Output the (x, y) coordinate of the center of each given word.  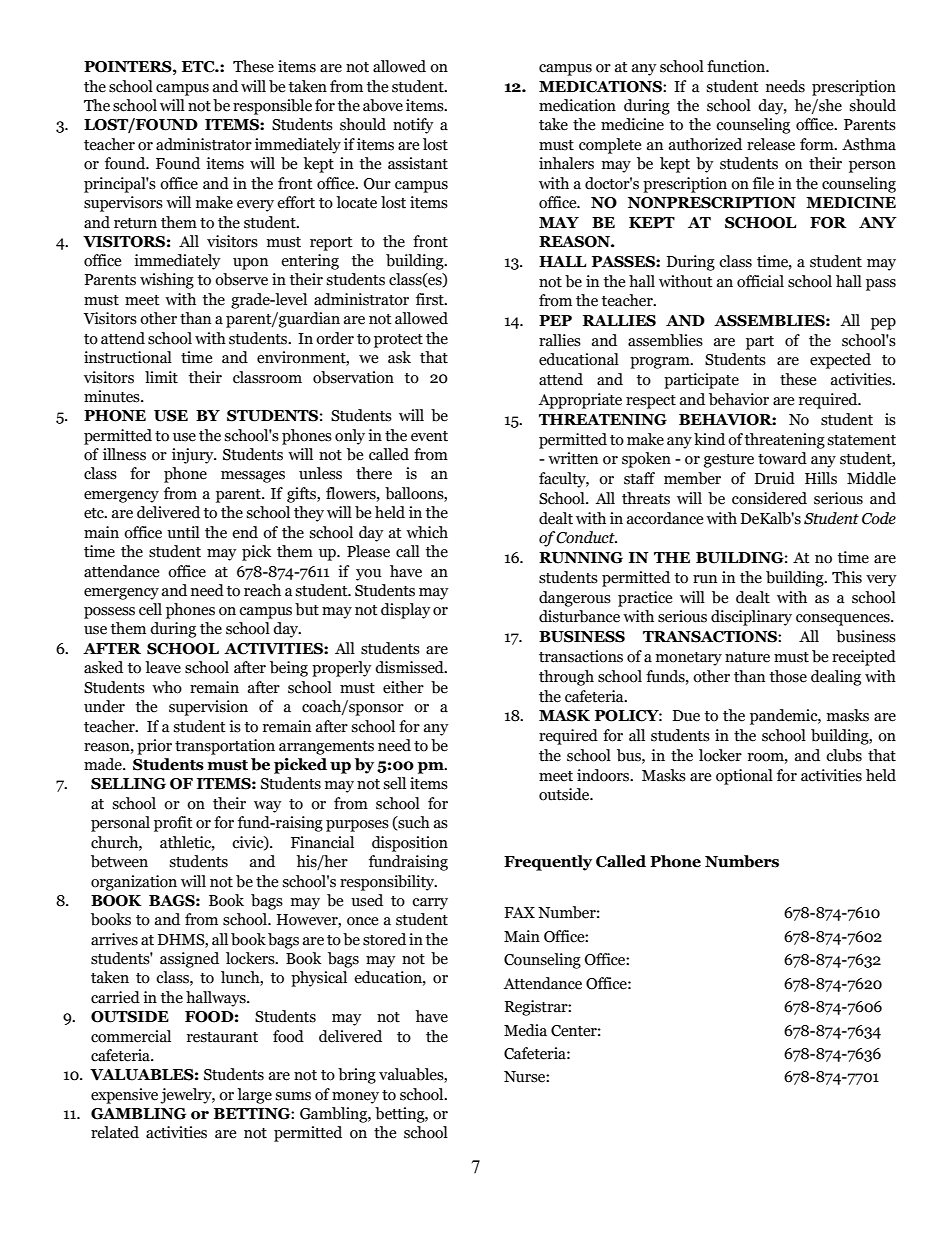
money (355, 1098)
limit (161, 377)
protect (398, 341)
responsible (272, 107)
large (254, 1096)
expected (840, 361)
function (737, 66)
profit (173, 824)
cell (150, 609)
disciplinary (751, 618)
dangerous (575, 599)
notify (413, 126)
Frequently (548, 863)
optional (744, 777)
